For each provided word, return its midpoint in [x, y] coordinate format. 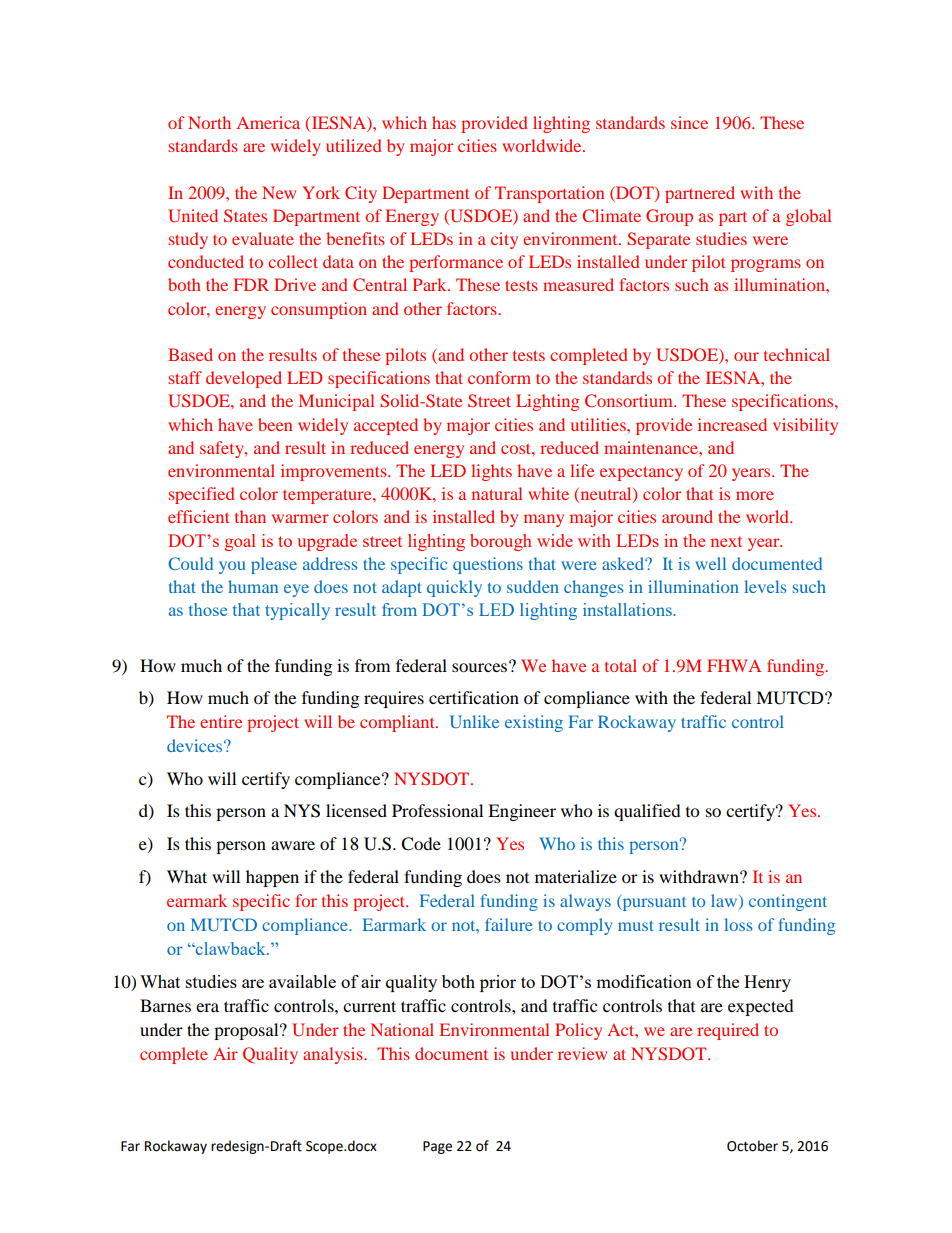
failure [509, 924]
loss [738, 924]
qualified [647, 812]
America [268, 122]
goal [240, 542]
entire [221, 721]
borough [501, 542]
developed [244, 379]
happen [272, 878]
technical [797, 354]
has [444, 122]
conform [499, 377]
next [726, 541]
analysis [334, 1055]
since [689, 122]
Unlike [474, 721]
